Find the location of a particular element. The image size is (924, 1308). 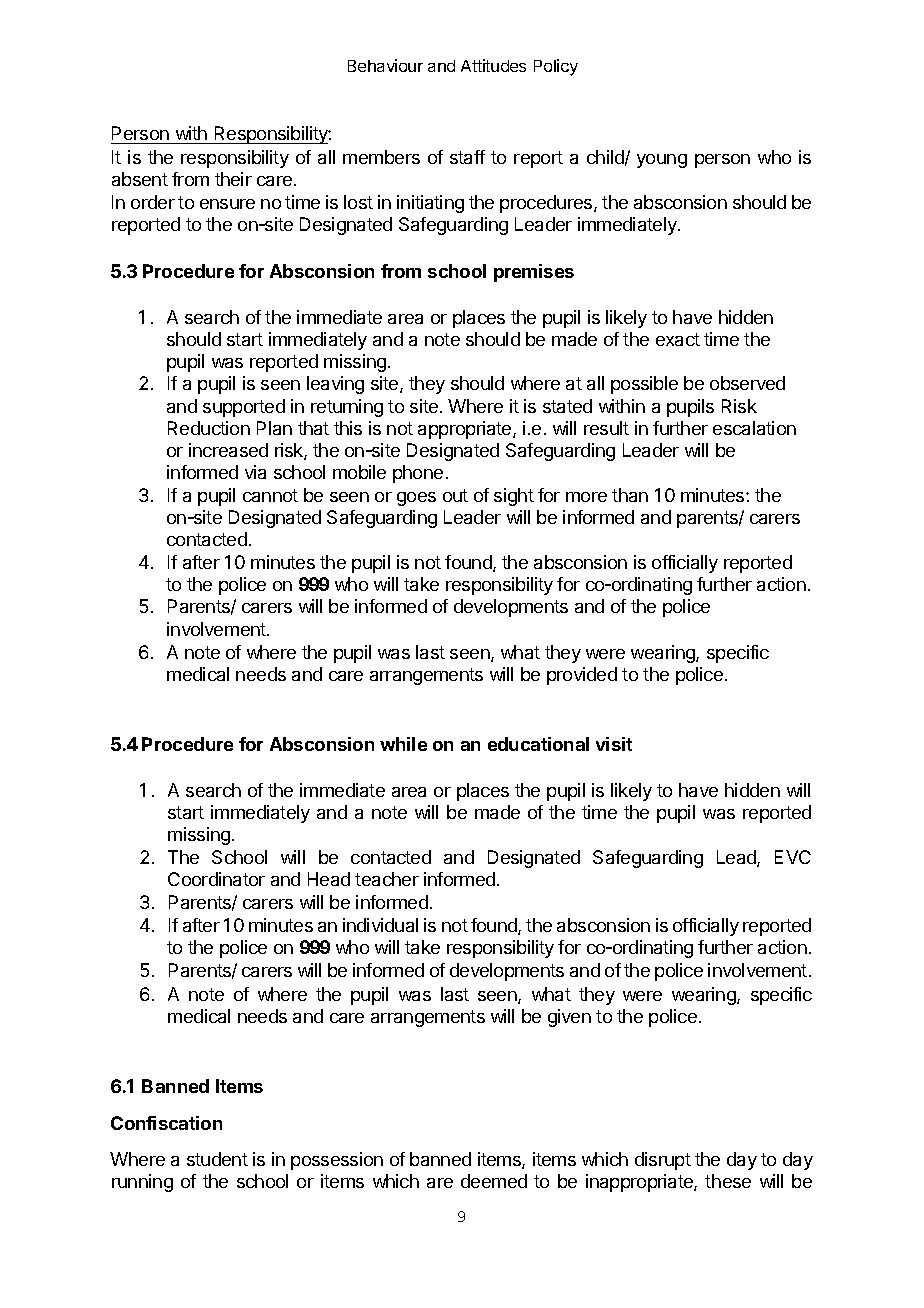

deemed is located at coordinates (494, 1181).
